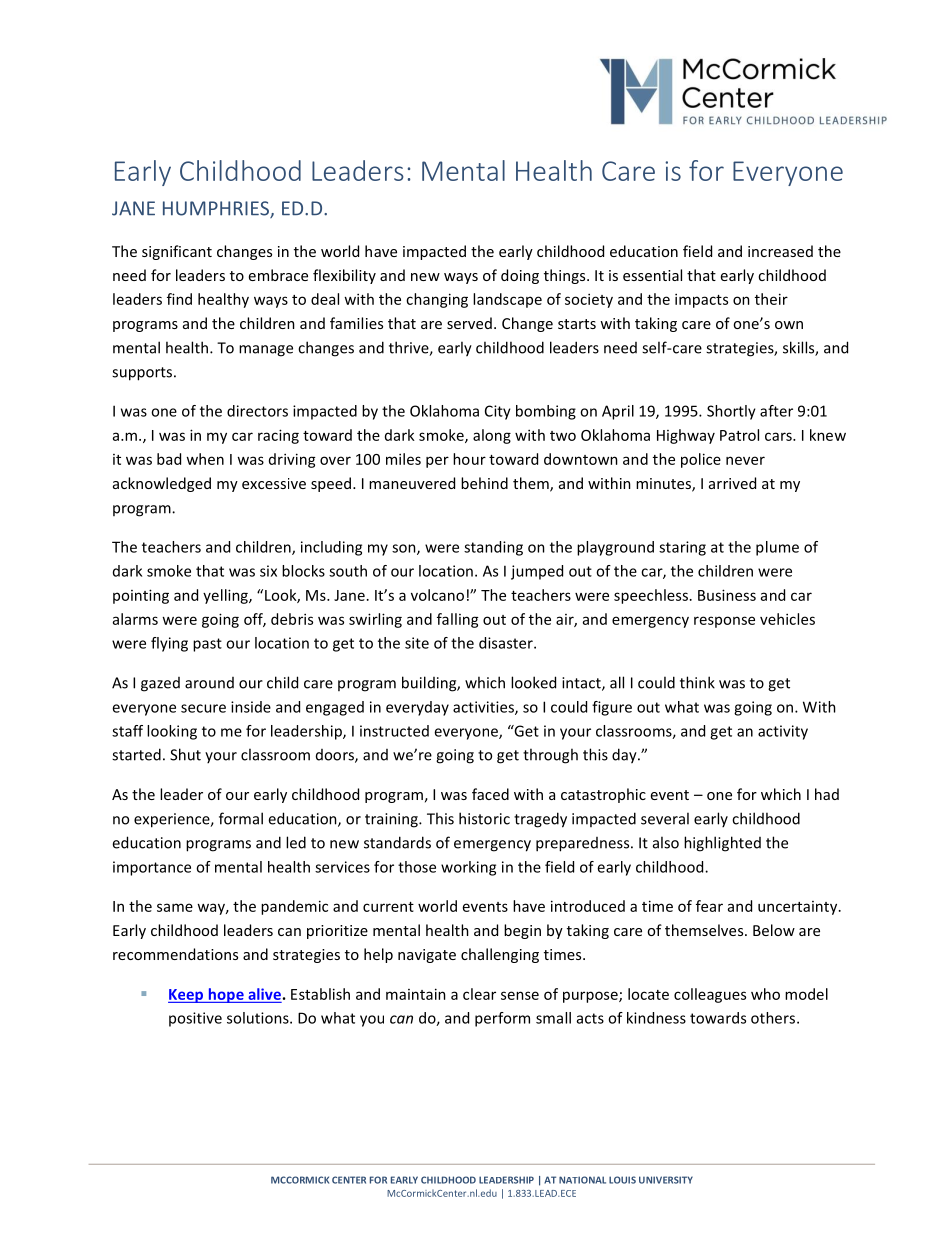  Describe the element at coordinates (666, 1180) in the image. I see `UNIVERSITY` at that location.
